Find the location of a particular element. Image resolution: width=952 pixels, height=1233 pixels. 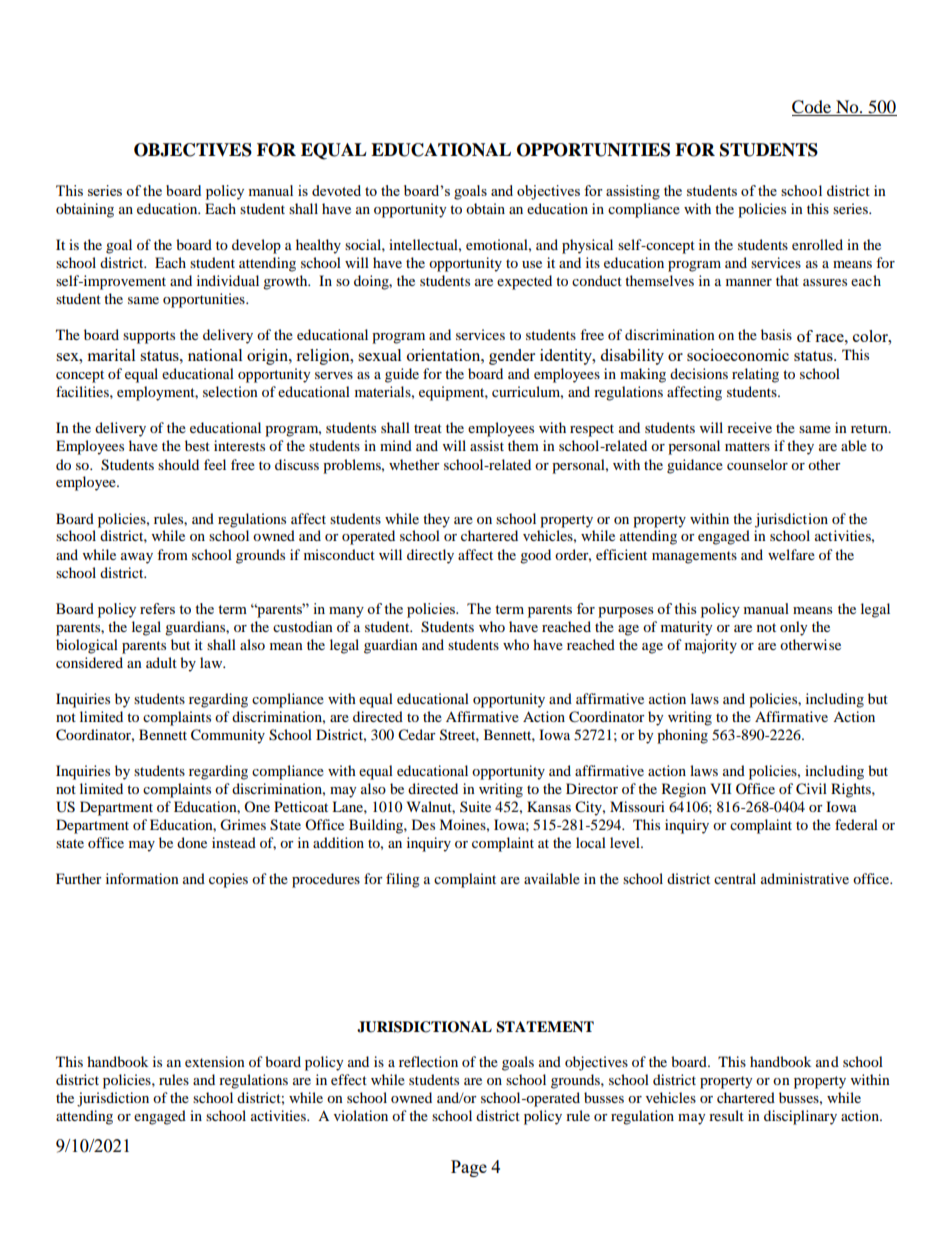

extension is located at coordinates (215, 1061).
